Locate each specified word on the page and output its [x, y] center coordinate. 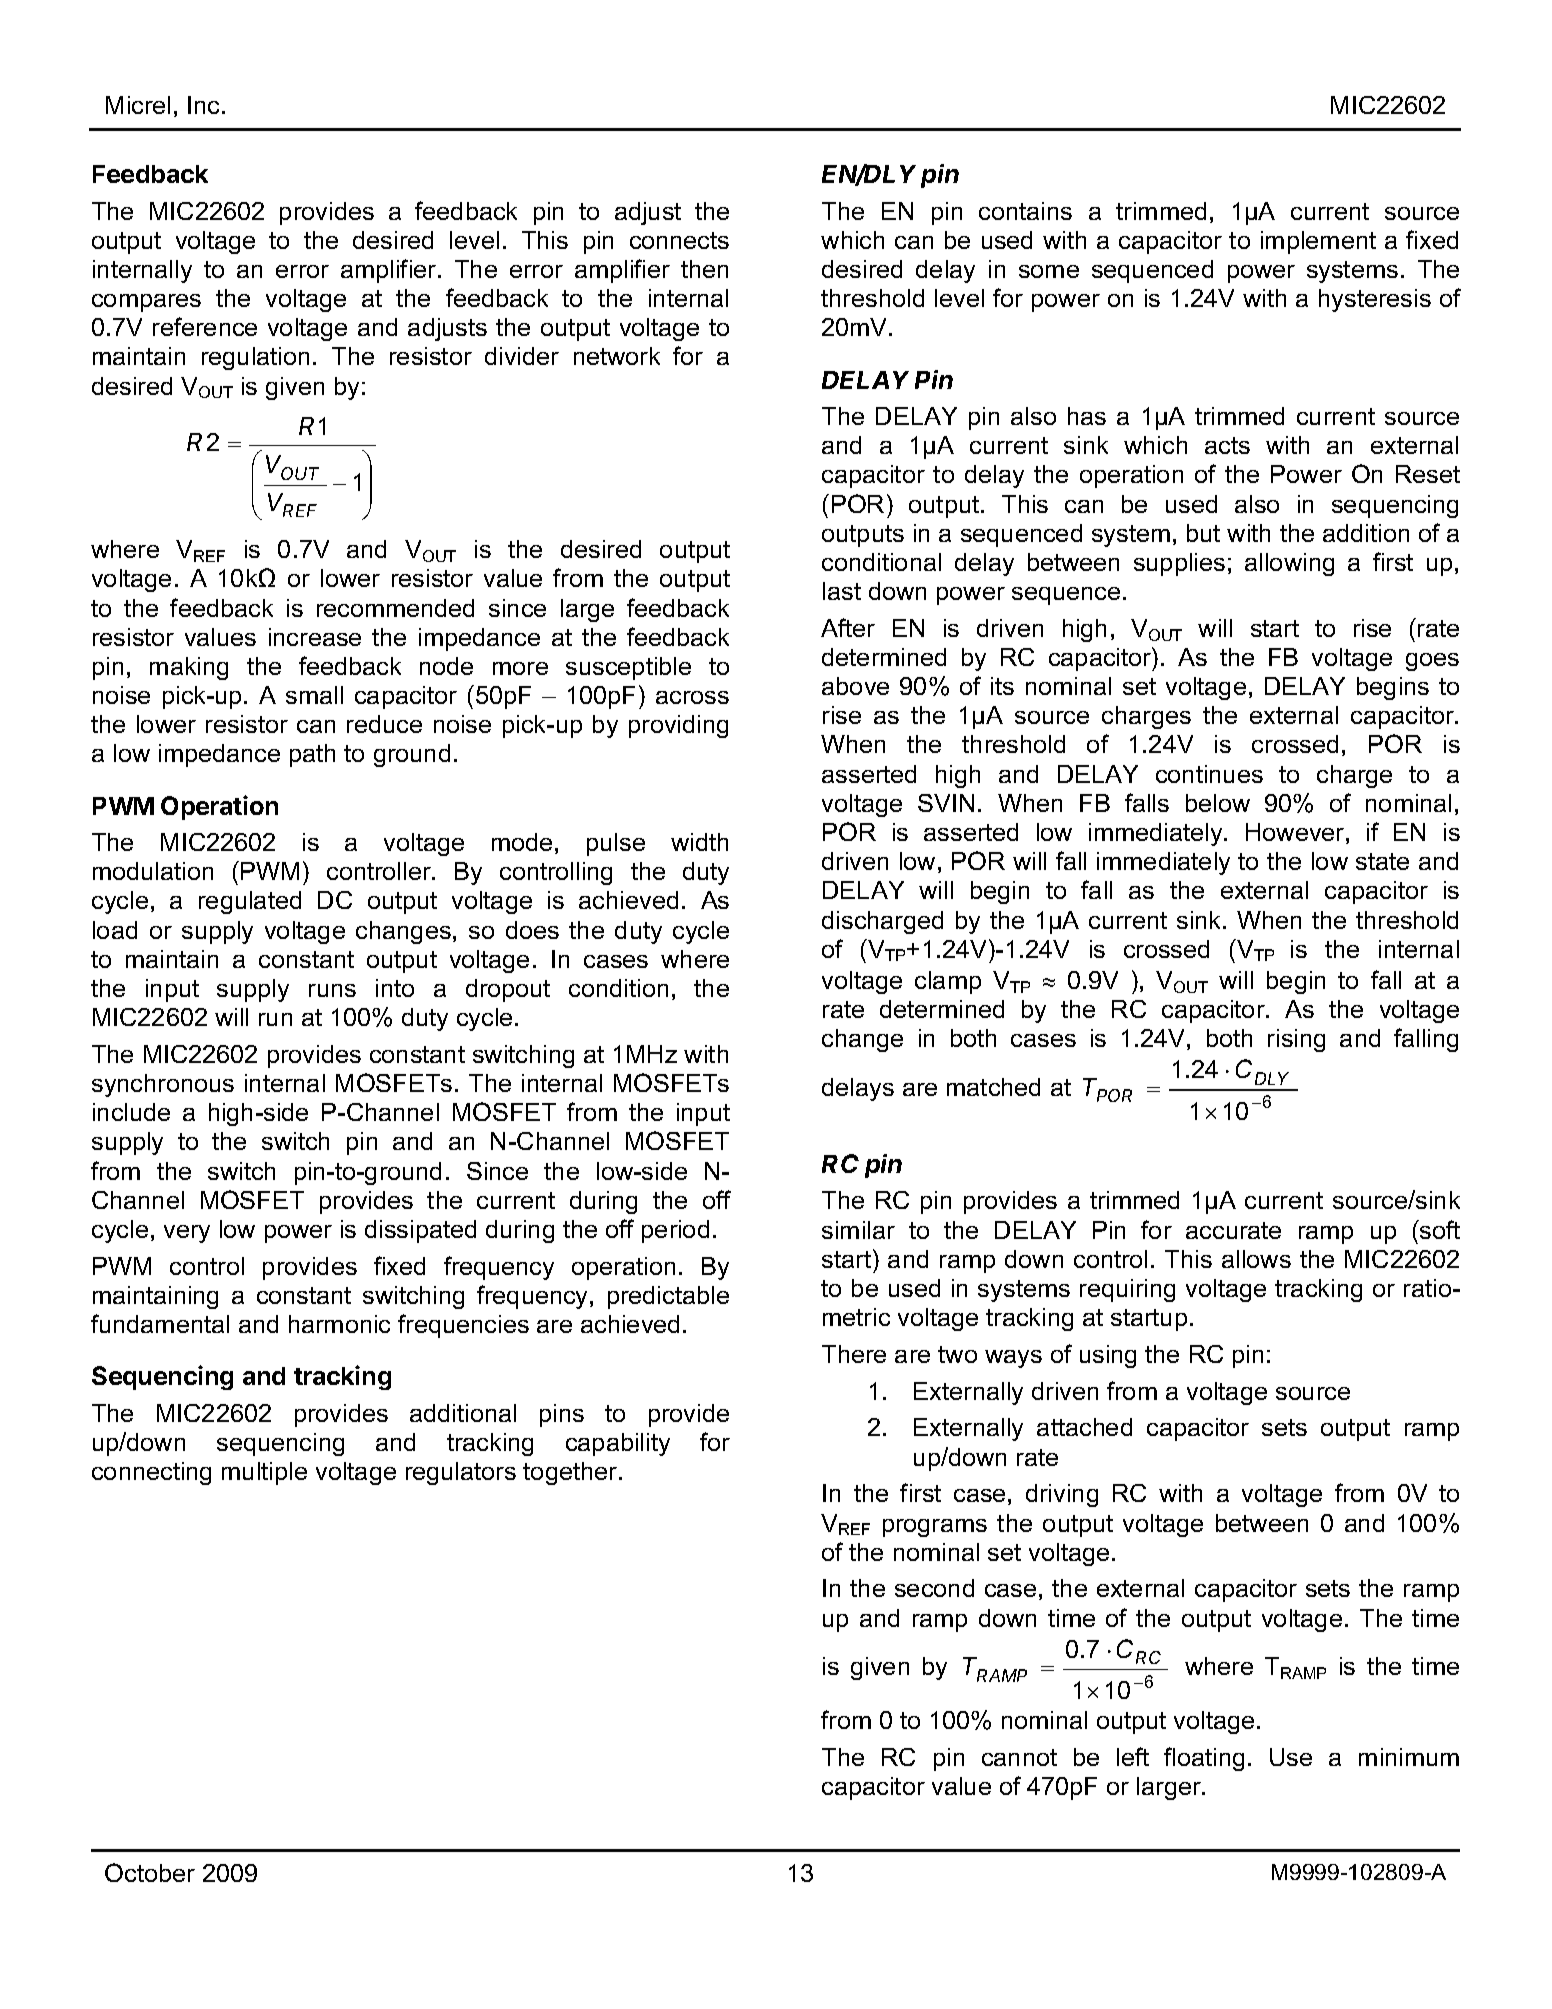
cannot [1019, 1757]
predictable [668, 1297]
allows [1256, 1259]
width [699, 842]
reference [205, 326]
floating [1204, 1759]
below [1218, 803]
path [312, 755]
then [704, 269]
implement [1318, 242]
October [150, 1872]
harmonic [339, 1324]
